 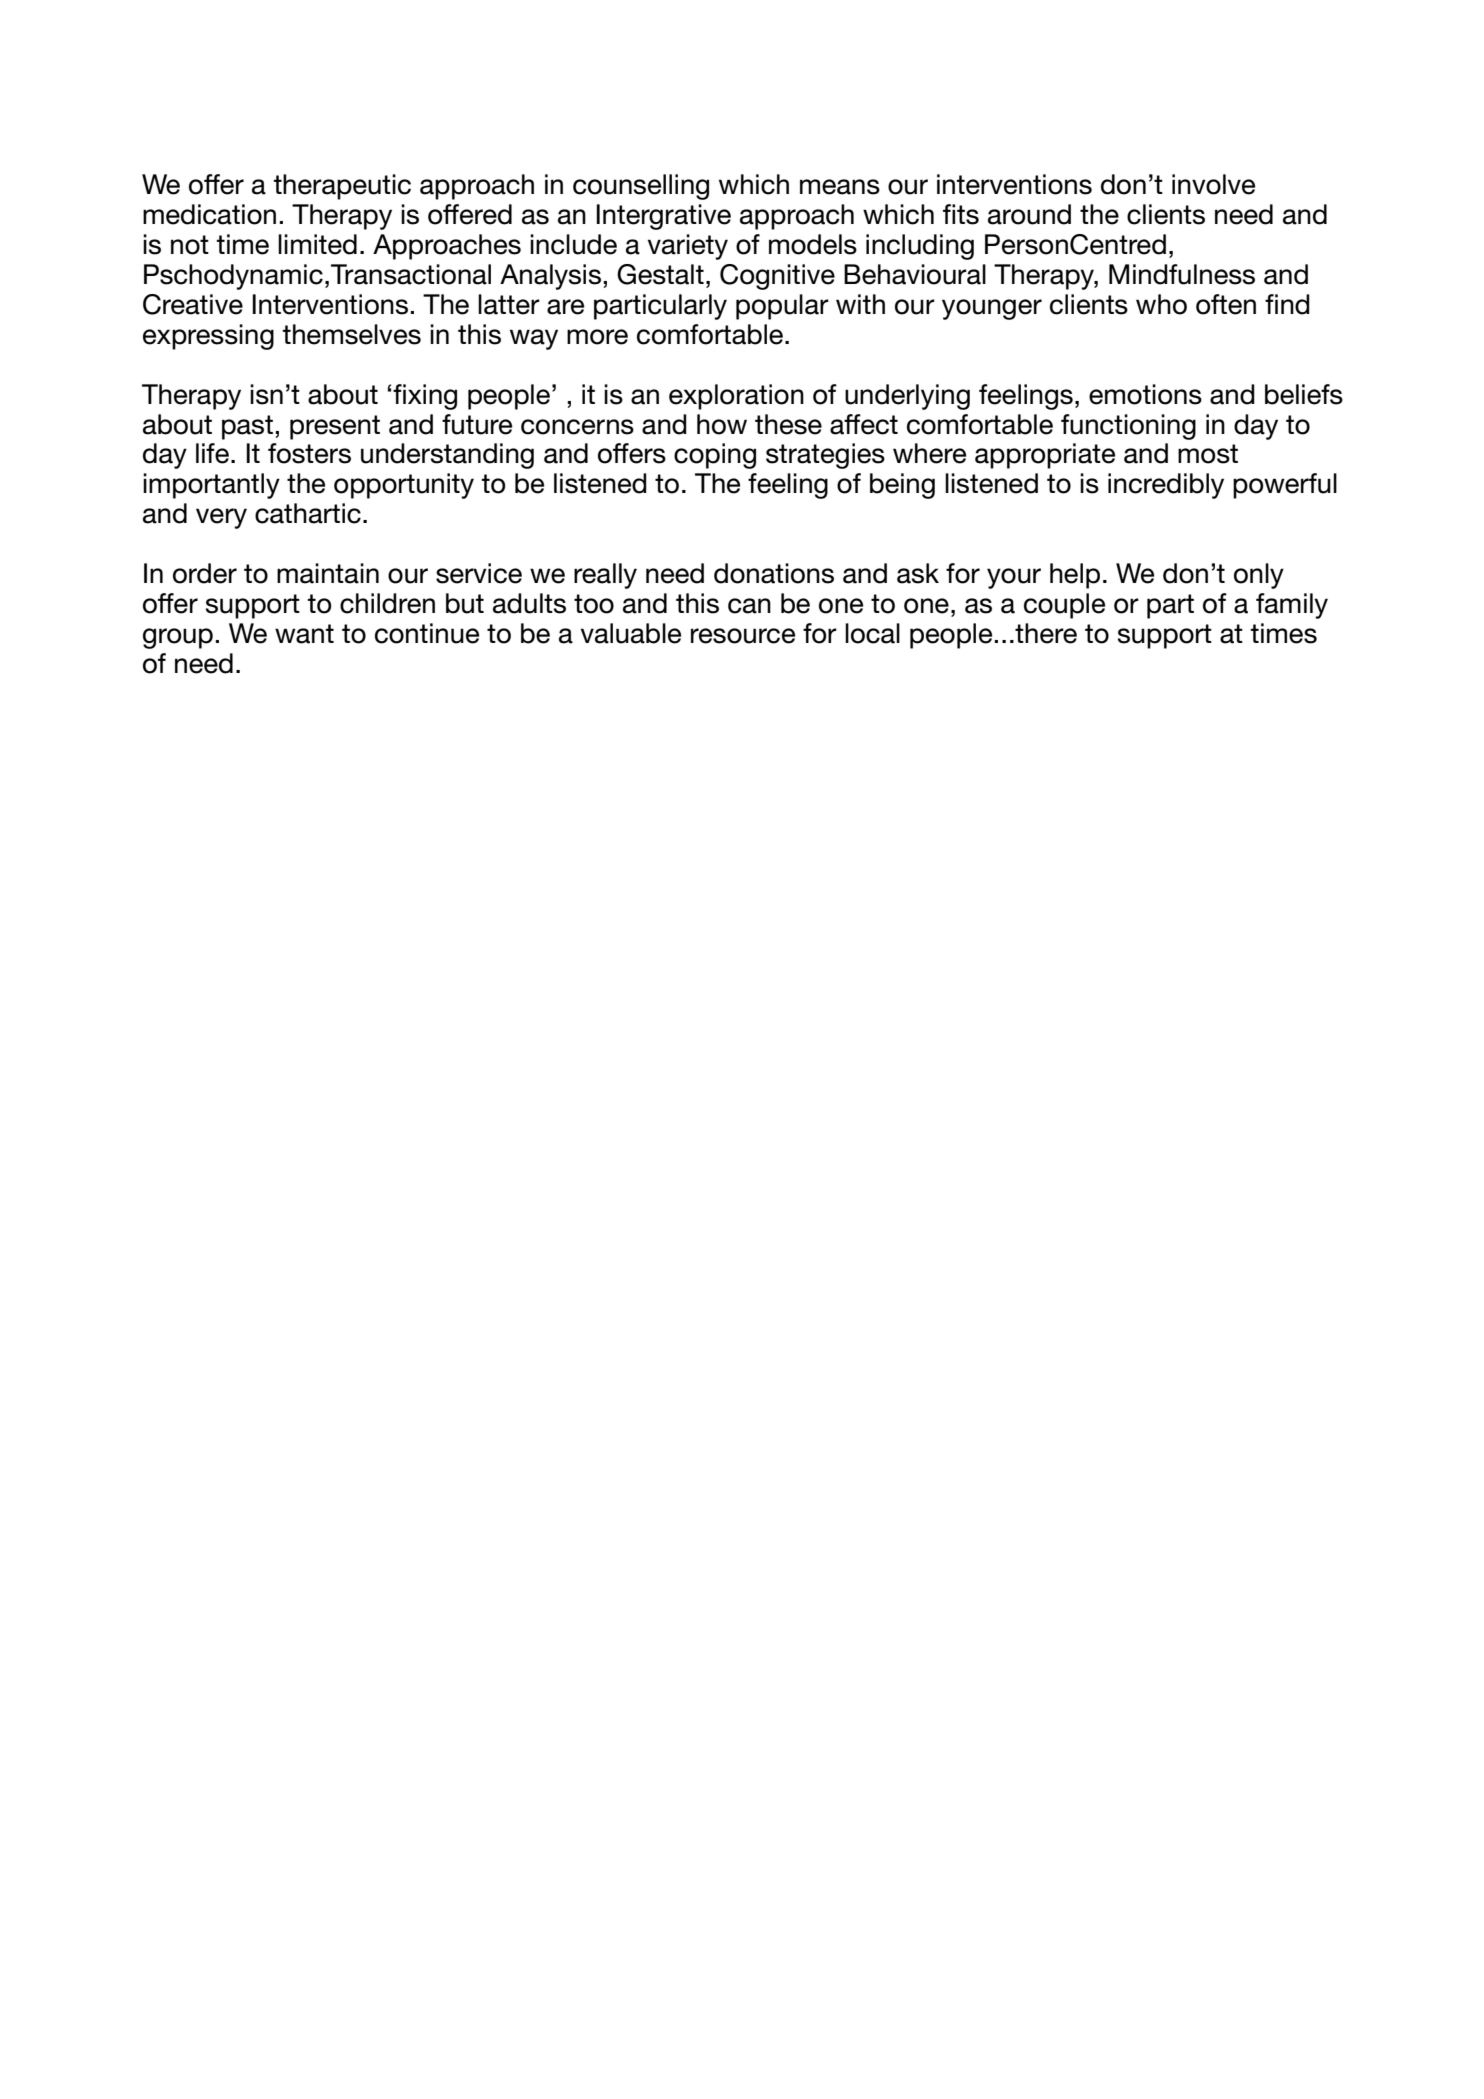 What do you see at coordinates (193, 304) in the screenshot?
I see `Creative` at bounding box center [193, 304].
